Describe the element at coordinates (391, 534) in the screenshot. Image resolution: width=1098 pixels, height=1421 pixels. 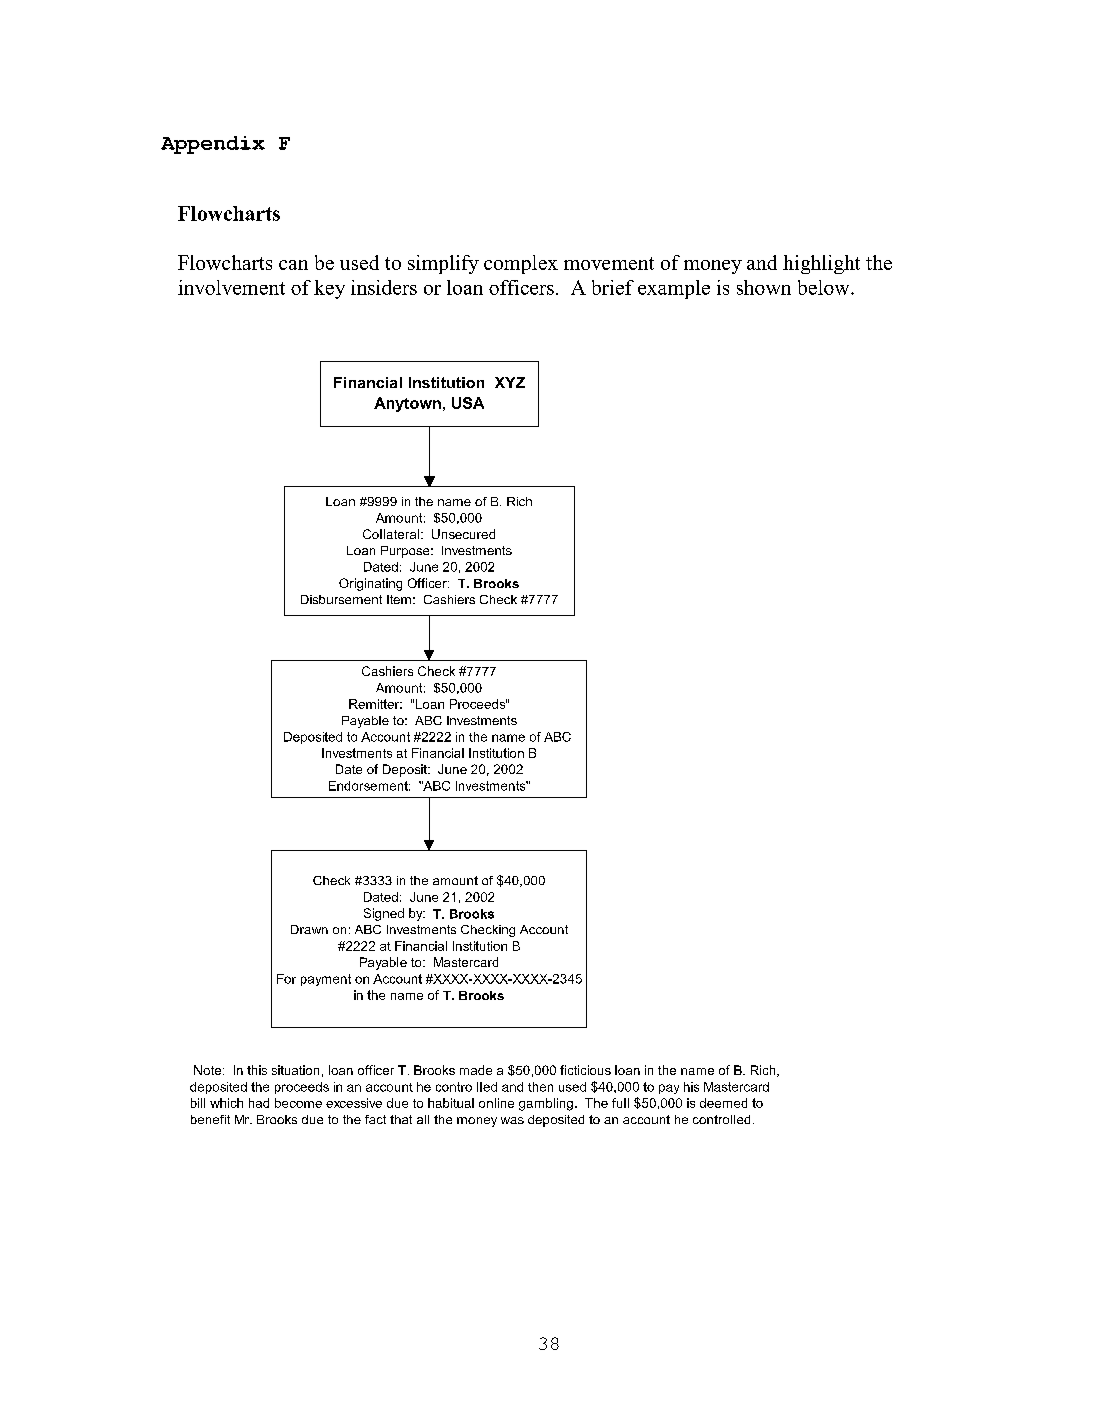
I see `Collateral` at that location.
